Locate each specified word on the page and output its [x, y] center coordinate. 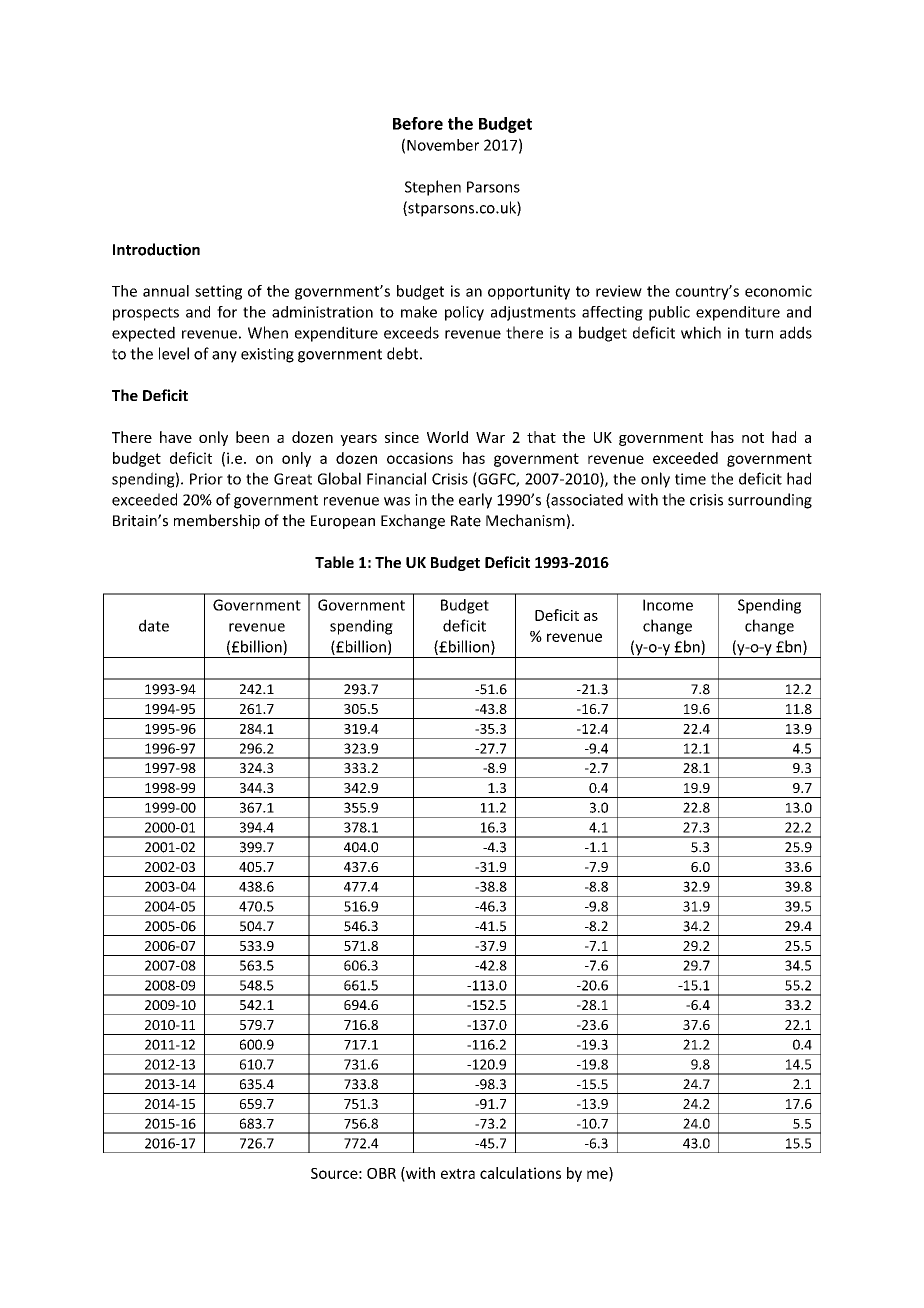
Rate [466, 521]
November [443, 145]
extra [458, 1173]
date [154, 625]
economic [778, 291]
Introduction [156, 249]
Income [668, 605]
